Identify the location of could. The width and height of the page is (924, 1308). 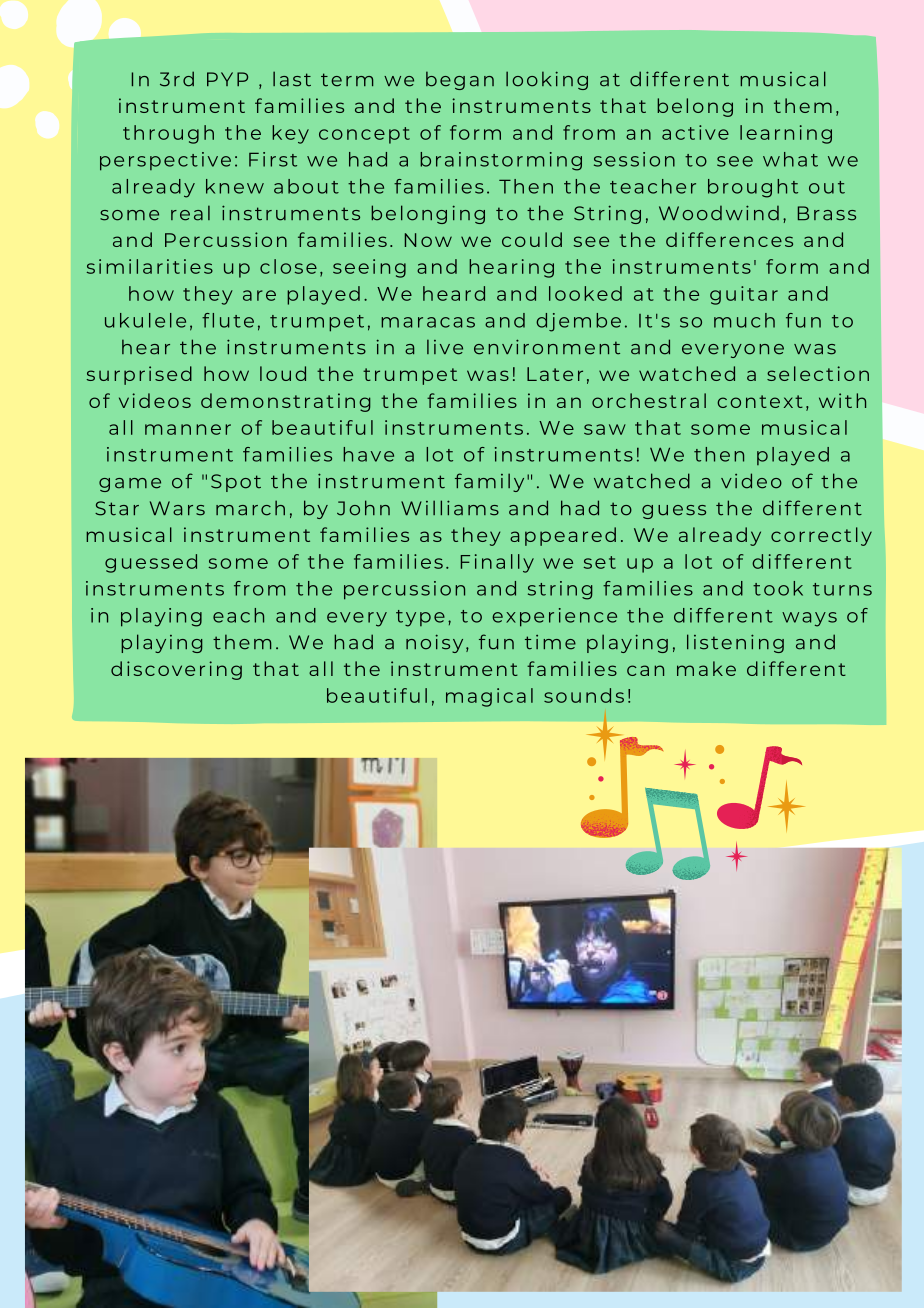
(532, 239).
